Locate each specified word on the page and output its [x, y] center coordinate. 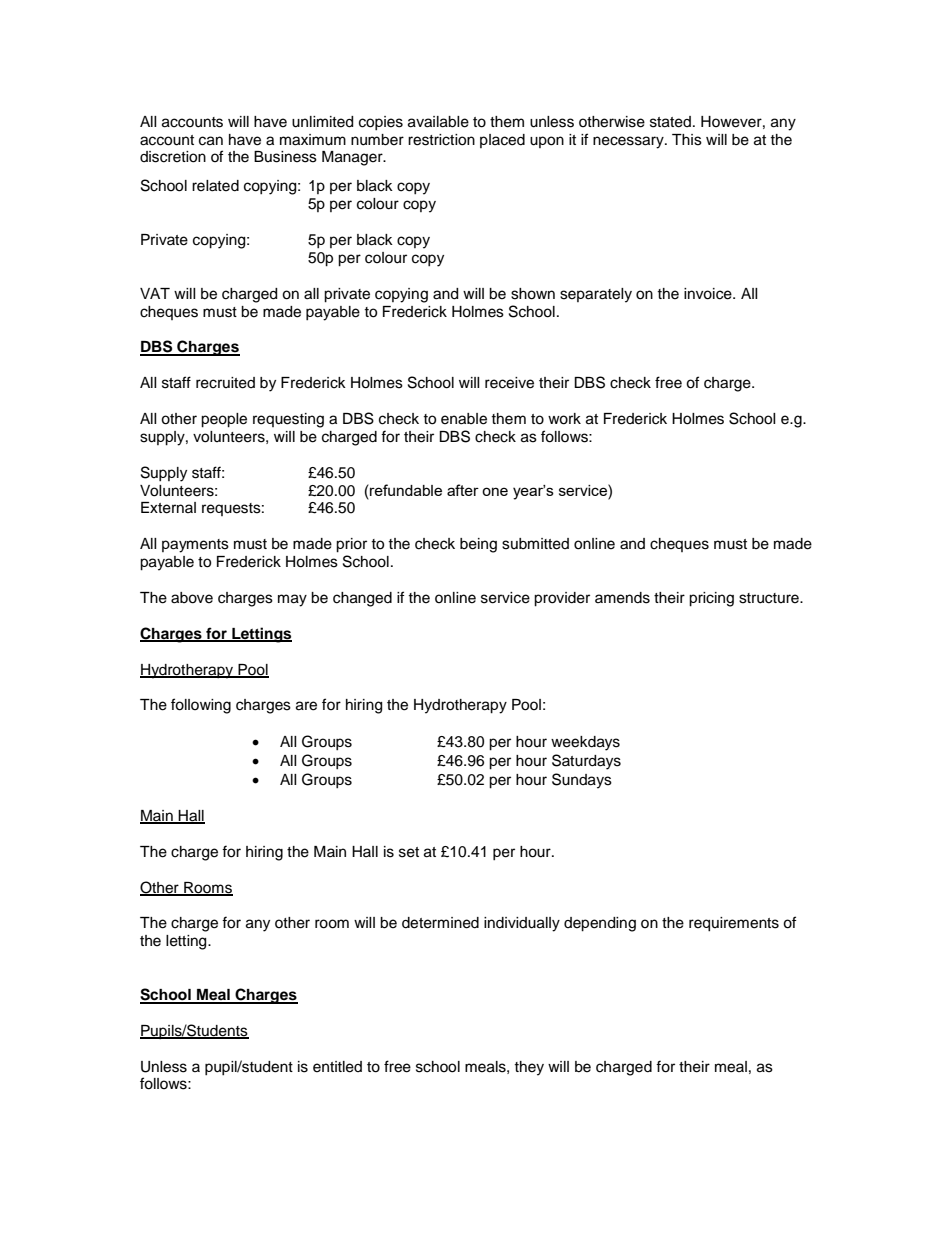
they [529, 1068]
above [192, 598]
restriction [441, 140]
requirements [734, 924]
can [211, 141]
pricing [711, 599]
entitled [337, 1067]
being [478, 545]
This [687, 140]
